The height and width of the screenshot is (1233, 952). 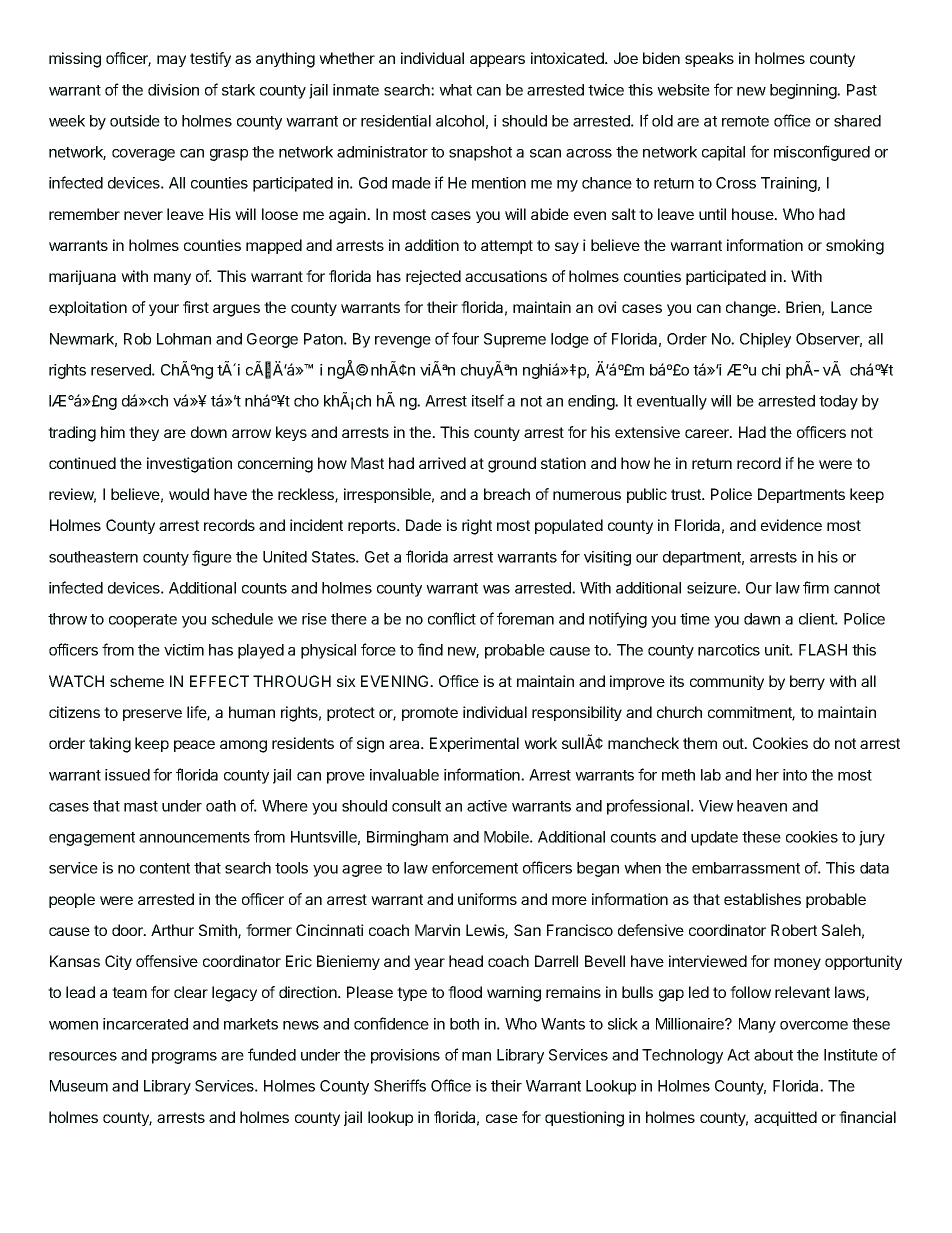 What do you see at coordinates (143, 621) in the screenshot?
I see `cooperate` at bounding box center [143, 621].
